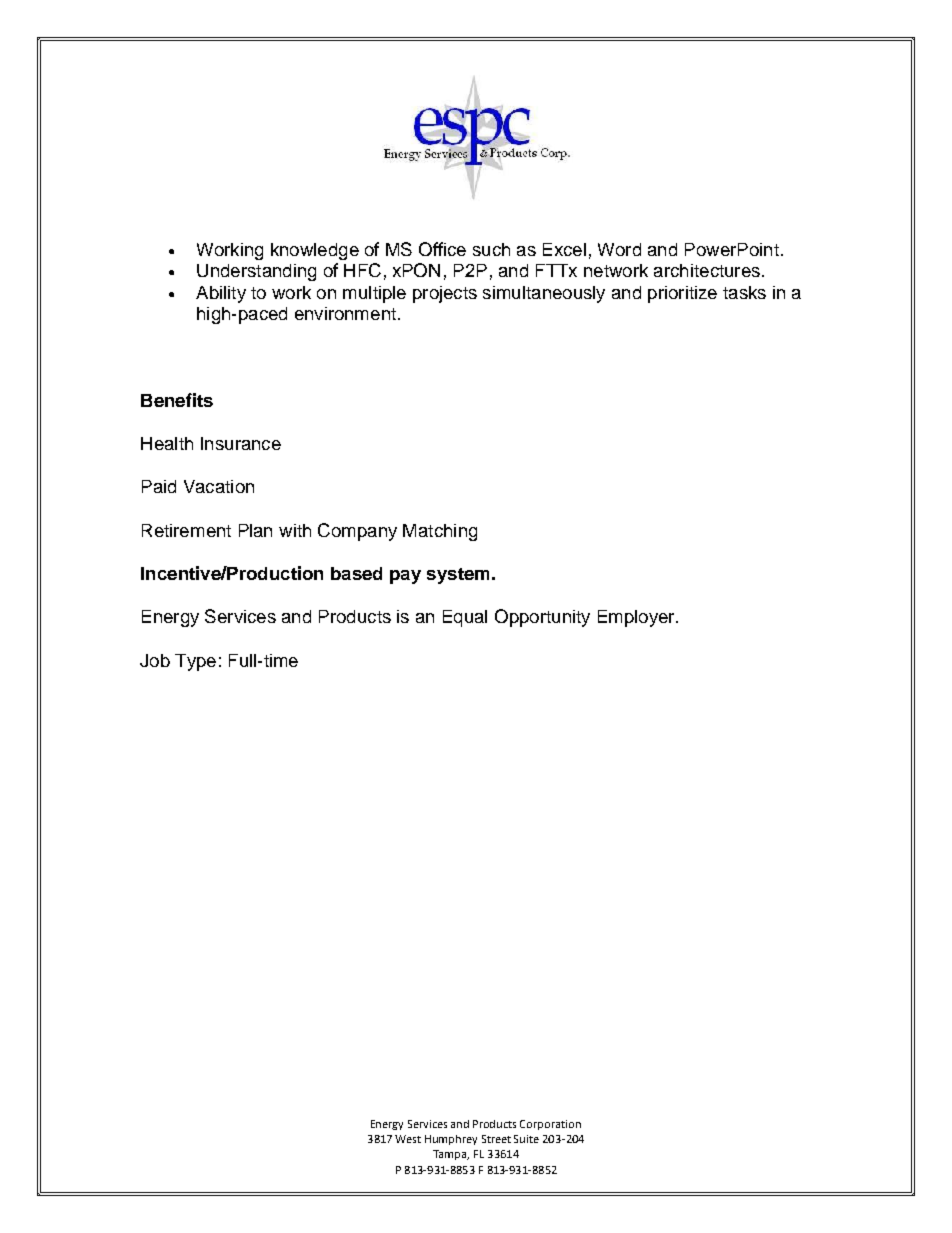  I want to click on projects, so click(445, 294).
